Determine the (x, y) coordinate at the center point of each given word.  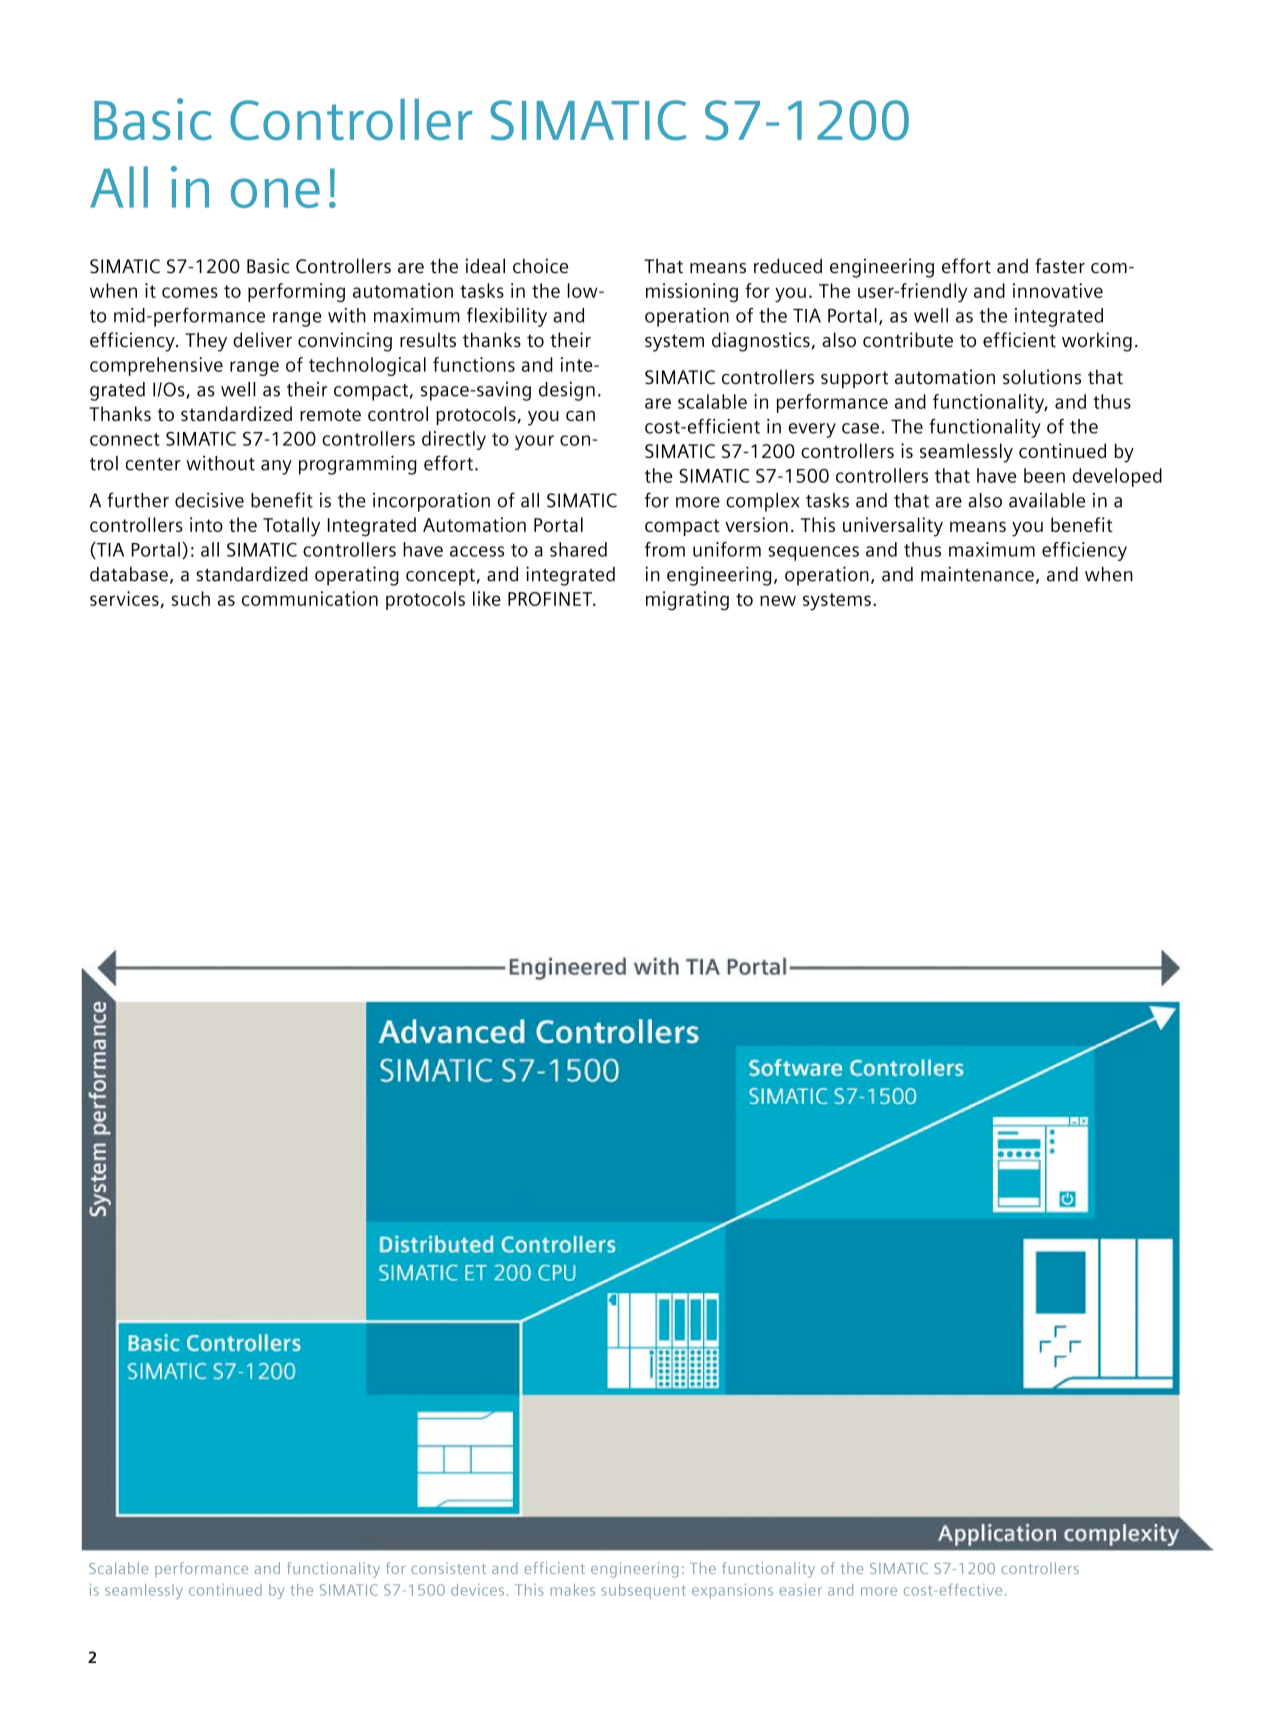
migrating (687, 601)
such (191, 598)
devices (477, 1590)
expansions (732, 1591)
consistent (448, 1568)
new (778, 600)
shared (578, 549)
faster (1060, 266)
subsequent (643, 1591)
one (275, 193)
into (206, 524)
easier (801, 1590)
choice (540, 266)
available (1047, 500)
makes (573, 1590)
